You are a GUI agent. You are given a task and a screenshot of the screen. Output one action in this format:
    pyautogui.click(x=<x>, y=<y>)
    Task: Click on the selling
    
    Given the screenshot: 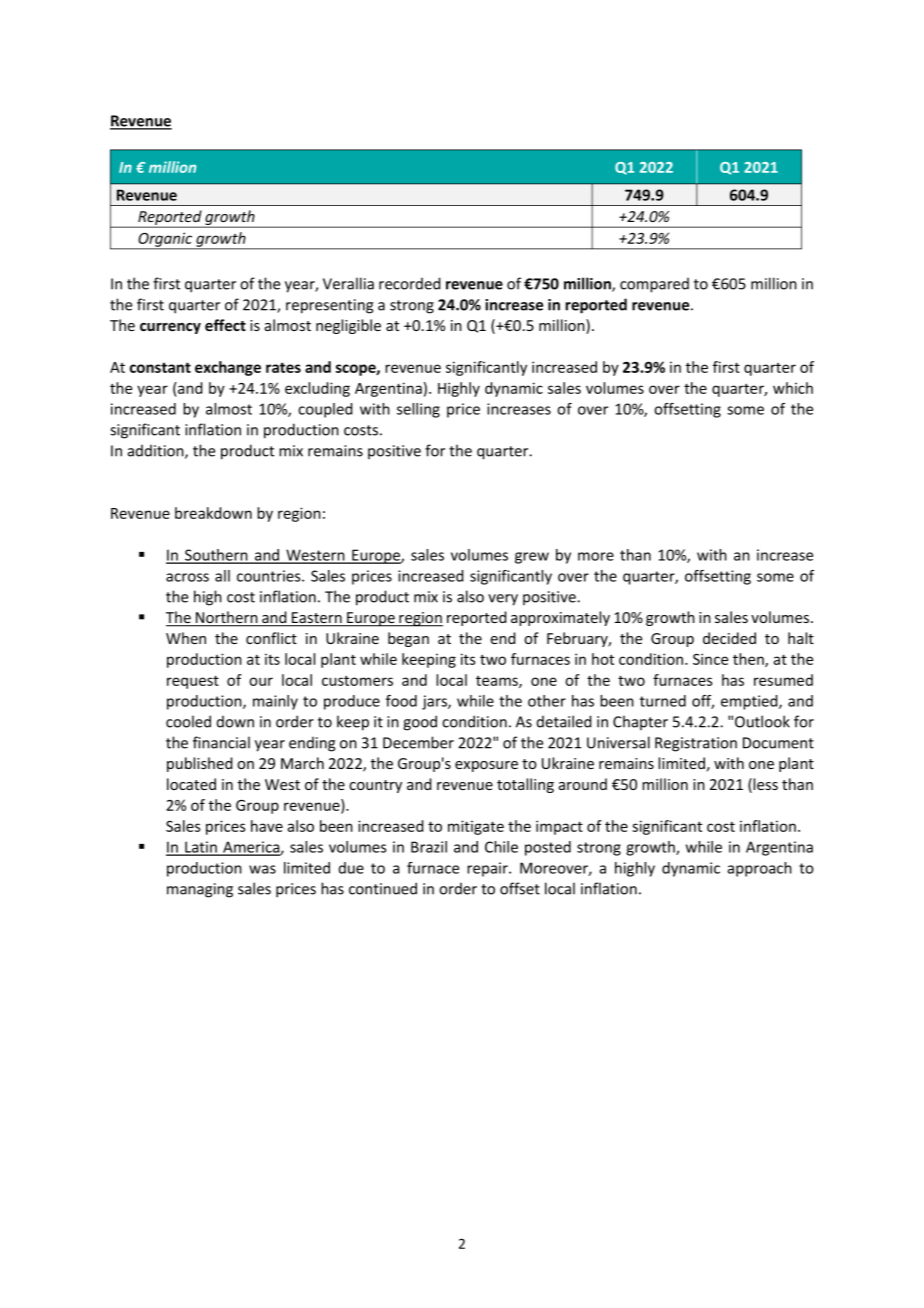 What is the action you would take?
    pyautogui.click(x=418, y=410)
